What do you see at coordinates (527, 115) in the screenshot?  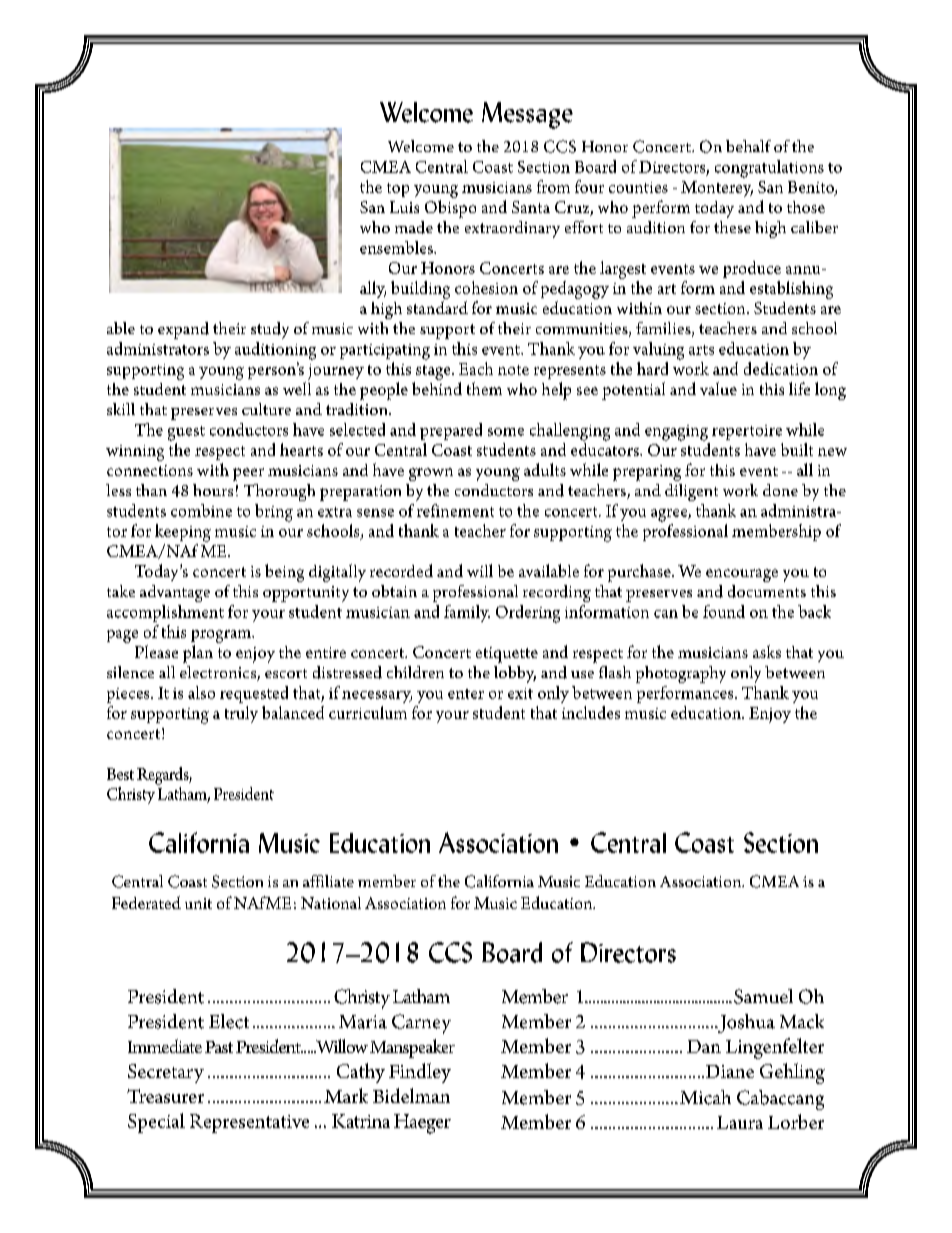 I see `Message` at bounding box center [527, 115].
